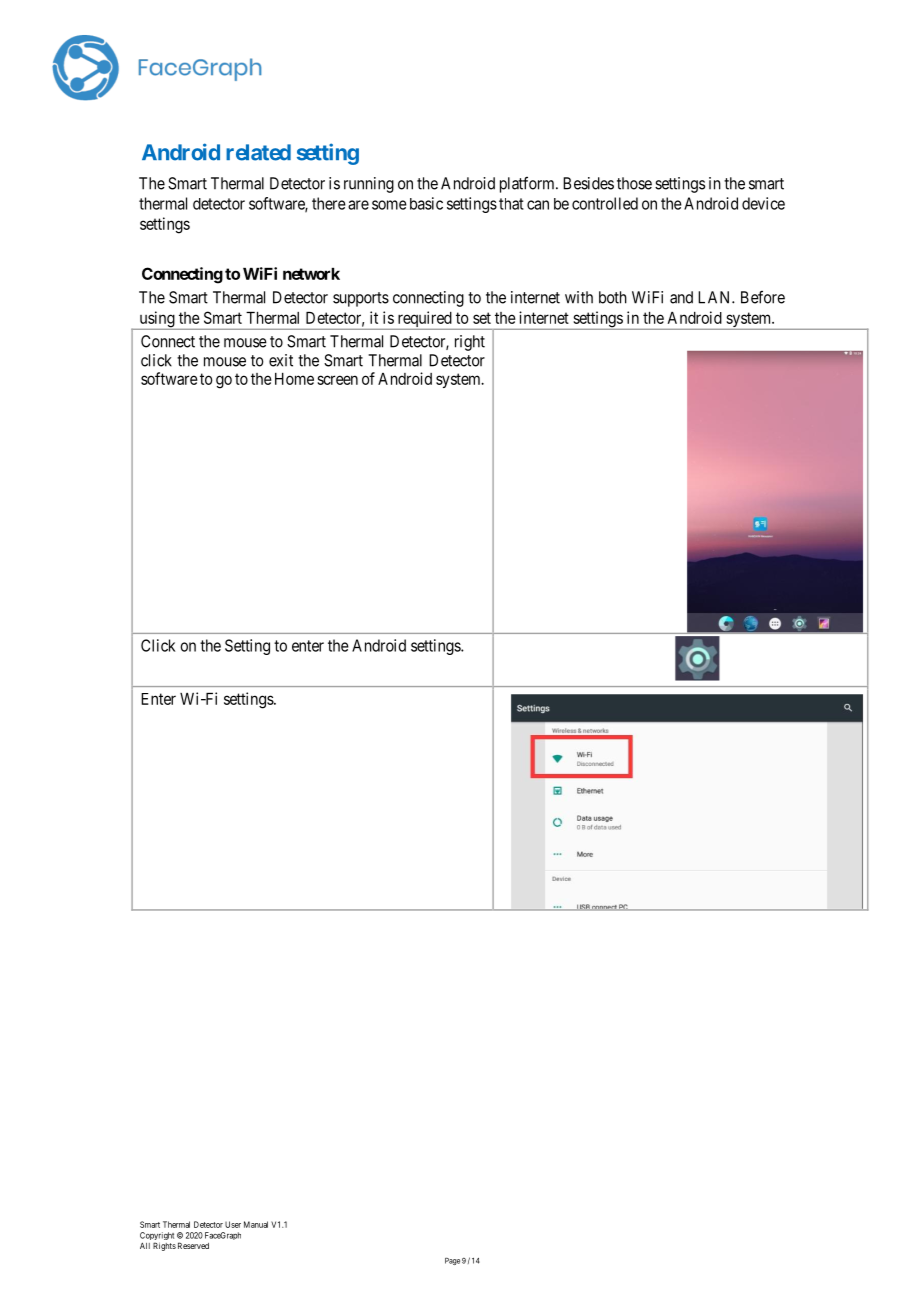 This page has height=1308, width=924. Describe the element at coordinates (426, 203) in the page. I see `basic` at that location.
